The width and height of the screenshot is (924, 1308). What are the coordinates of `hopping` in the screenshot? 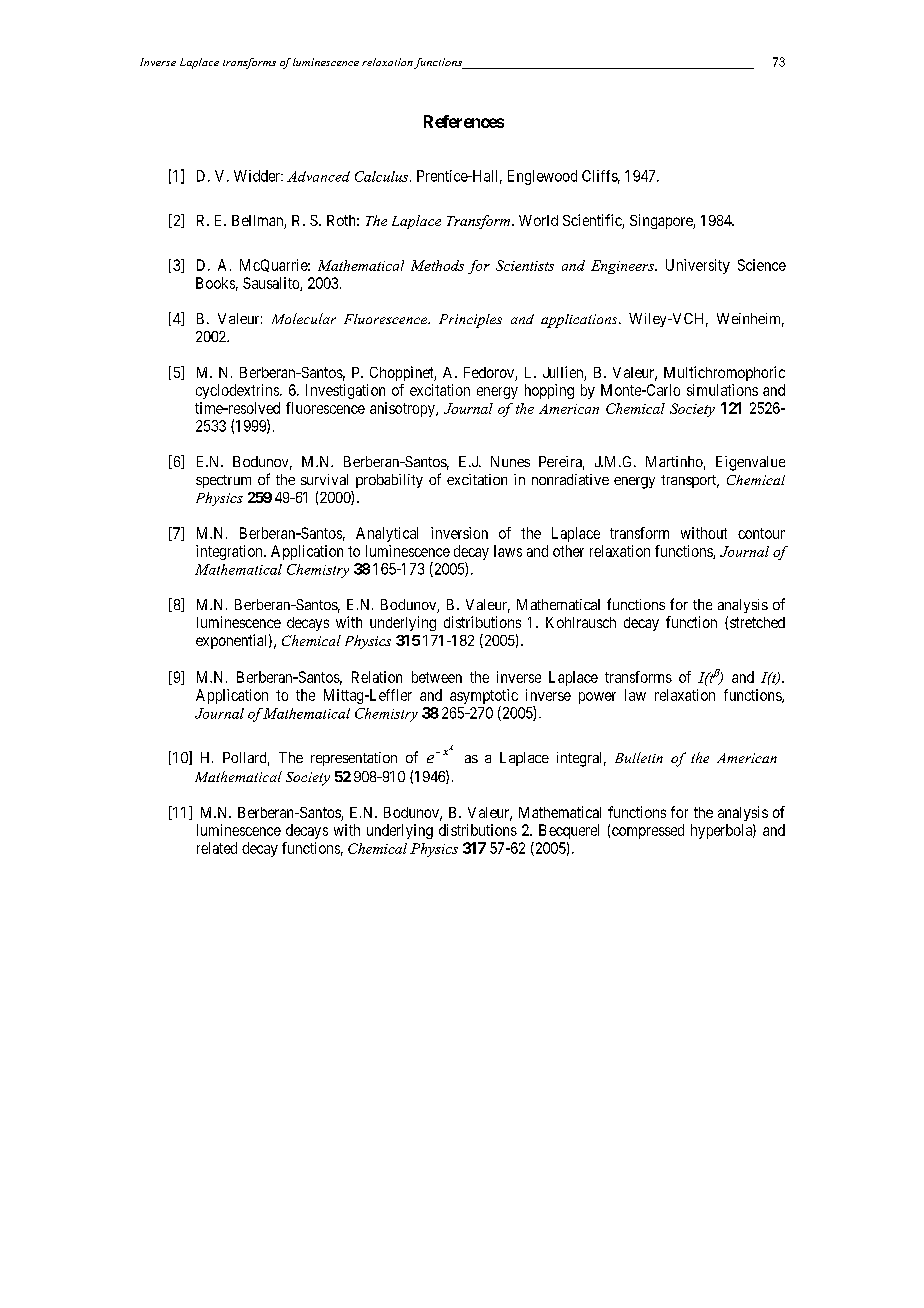 It's located at (549, 391).
